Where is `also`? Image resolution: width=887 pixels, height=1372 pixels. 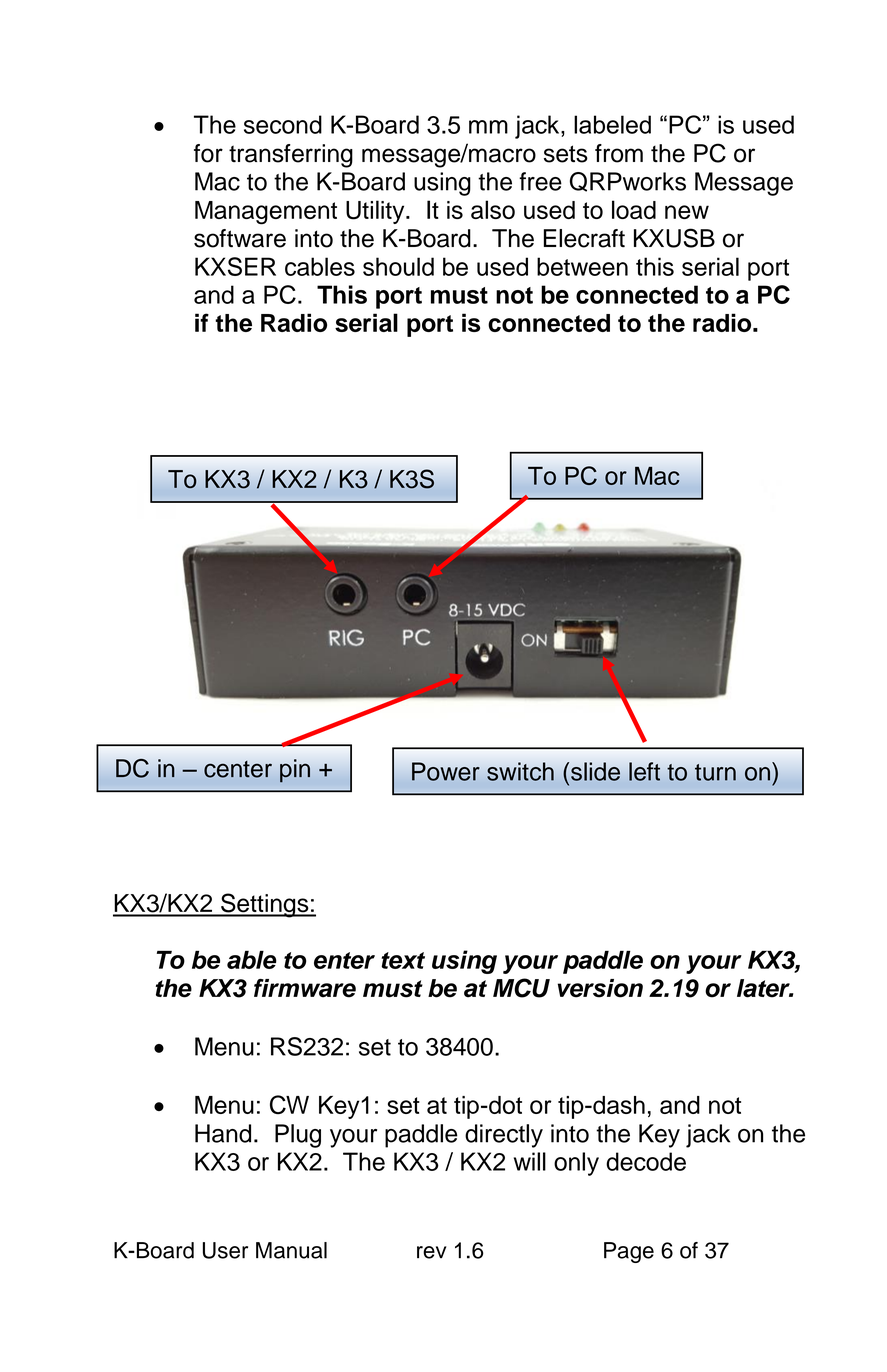 also is located at coordinates (493, 209).
